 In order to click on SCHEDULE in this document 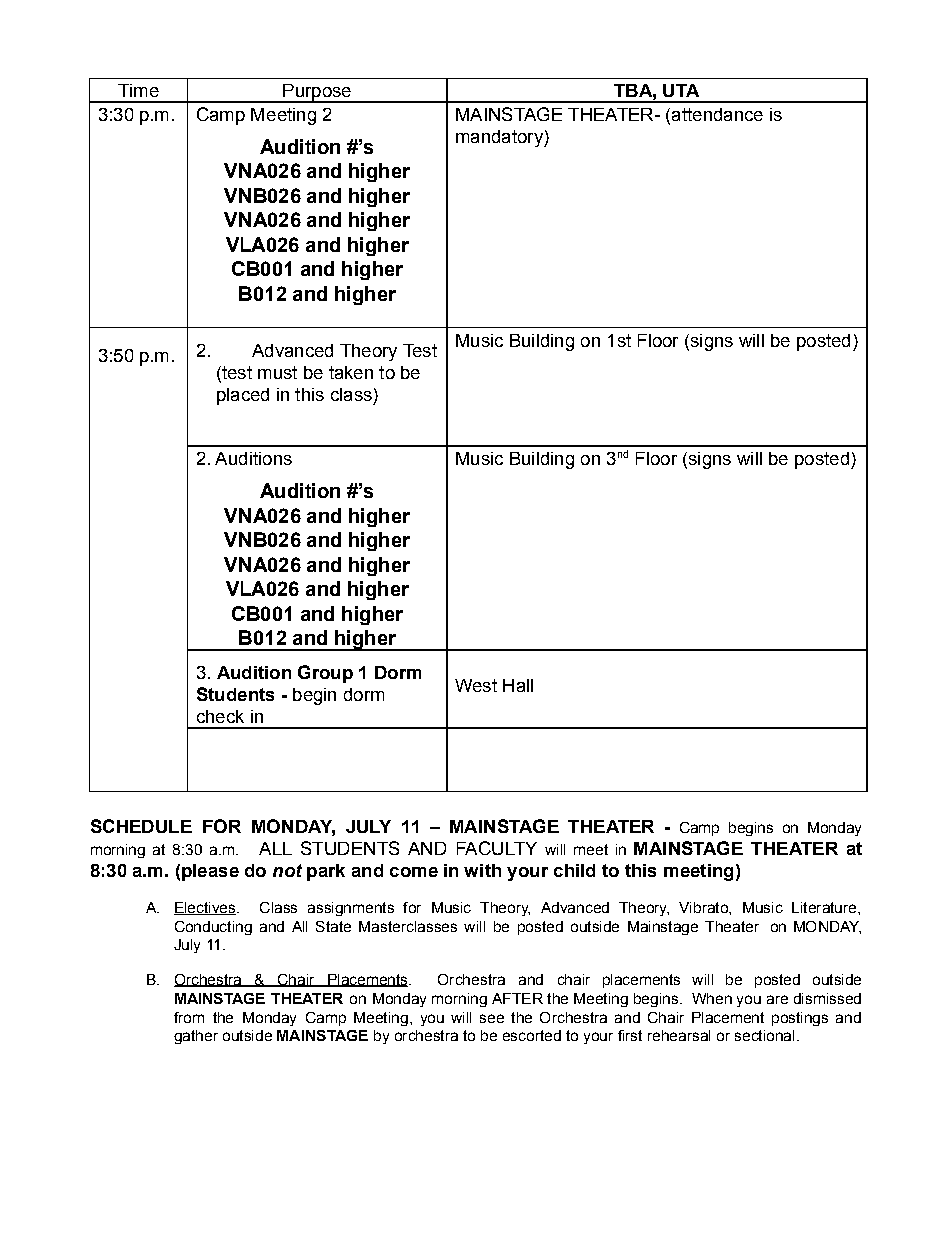, I will do `click(141, 826)`.
